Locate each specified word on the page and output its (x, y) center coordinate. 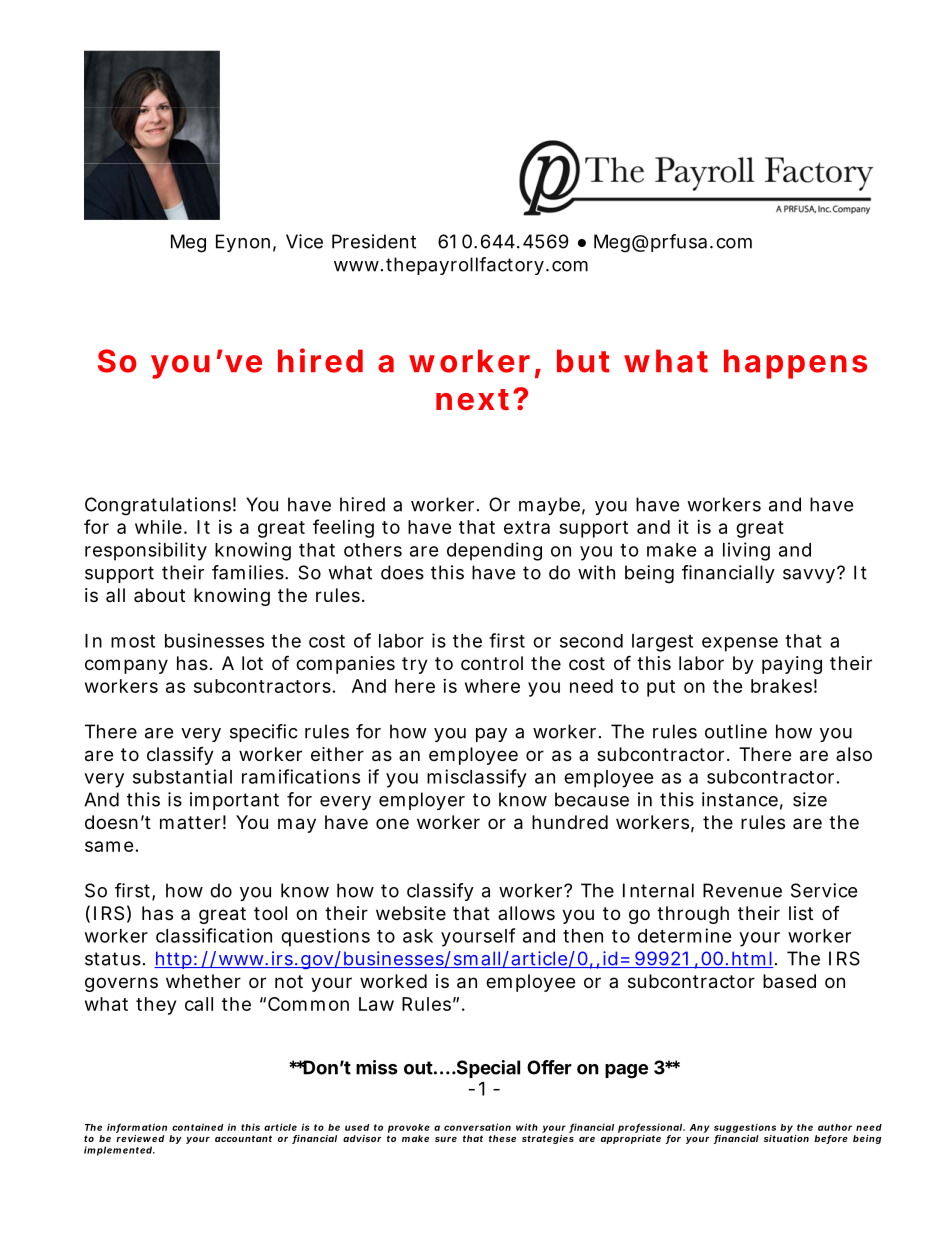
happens (795, 364)
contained (197, 1127)
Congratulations (160, 506)
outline (736, 731)
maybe (552, 506)
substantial (182, 776)
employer (422, 801)
